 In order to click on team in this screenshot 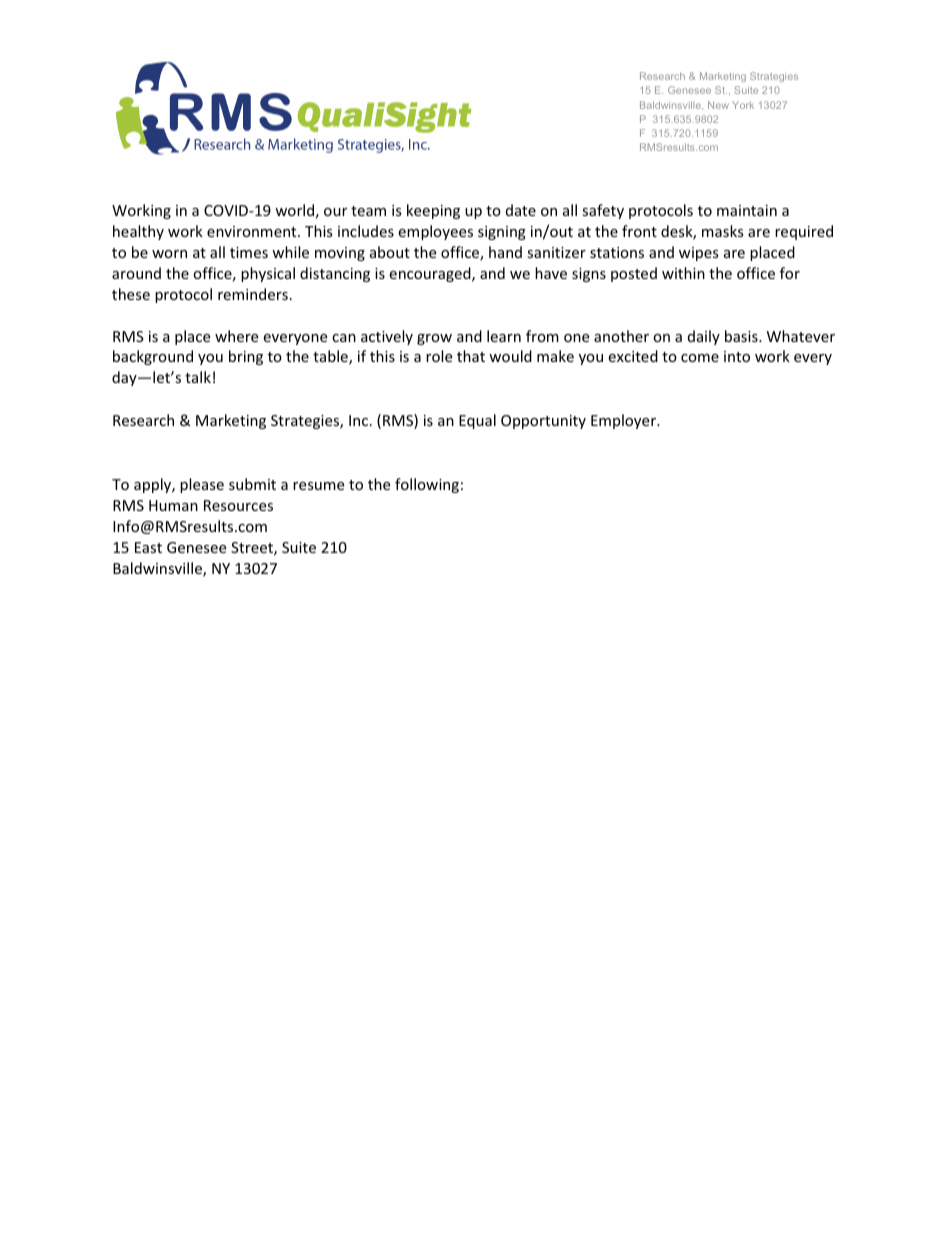, I will do `click(368, 211)`.
